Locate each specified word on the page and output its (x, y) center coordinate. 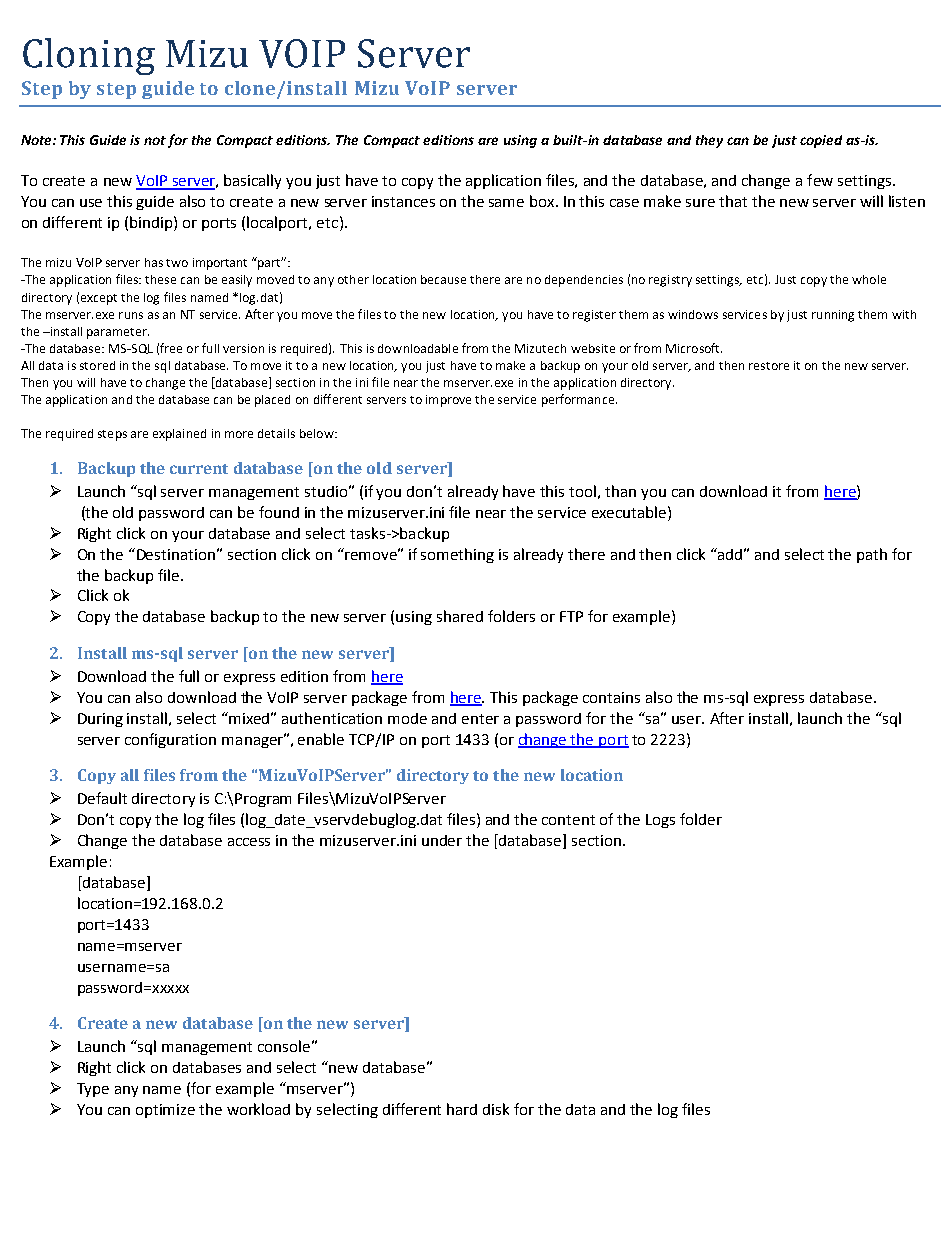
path (872, 555)
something (457, 555)
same (506, 203)
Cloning (89, 56)
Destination (176, 554)
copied (821, 141)
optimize (165, 1111)
